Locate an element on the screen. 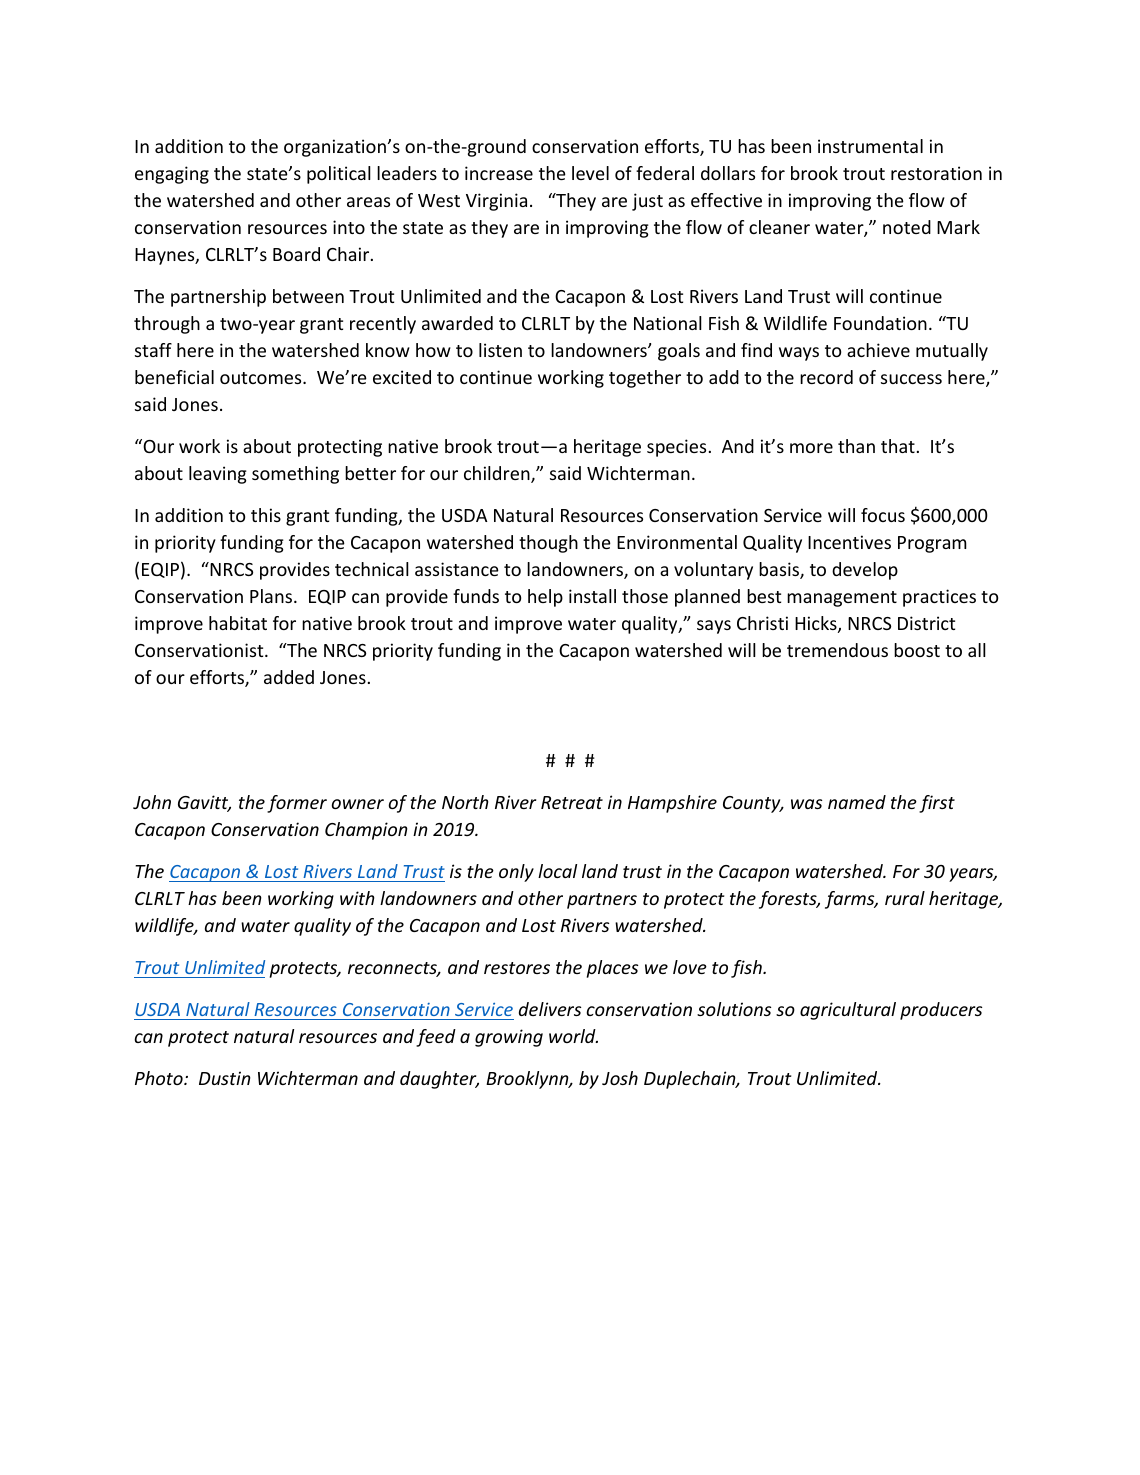 This screenshot has height=1475, width=1140. world is located at coordinates (573, 1036).
